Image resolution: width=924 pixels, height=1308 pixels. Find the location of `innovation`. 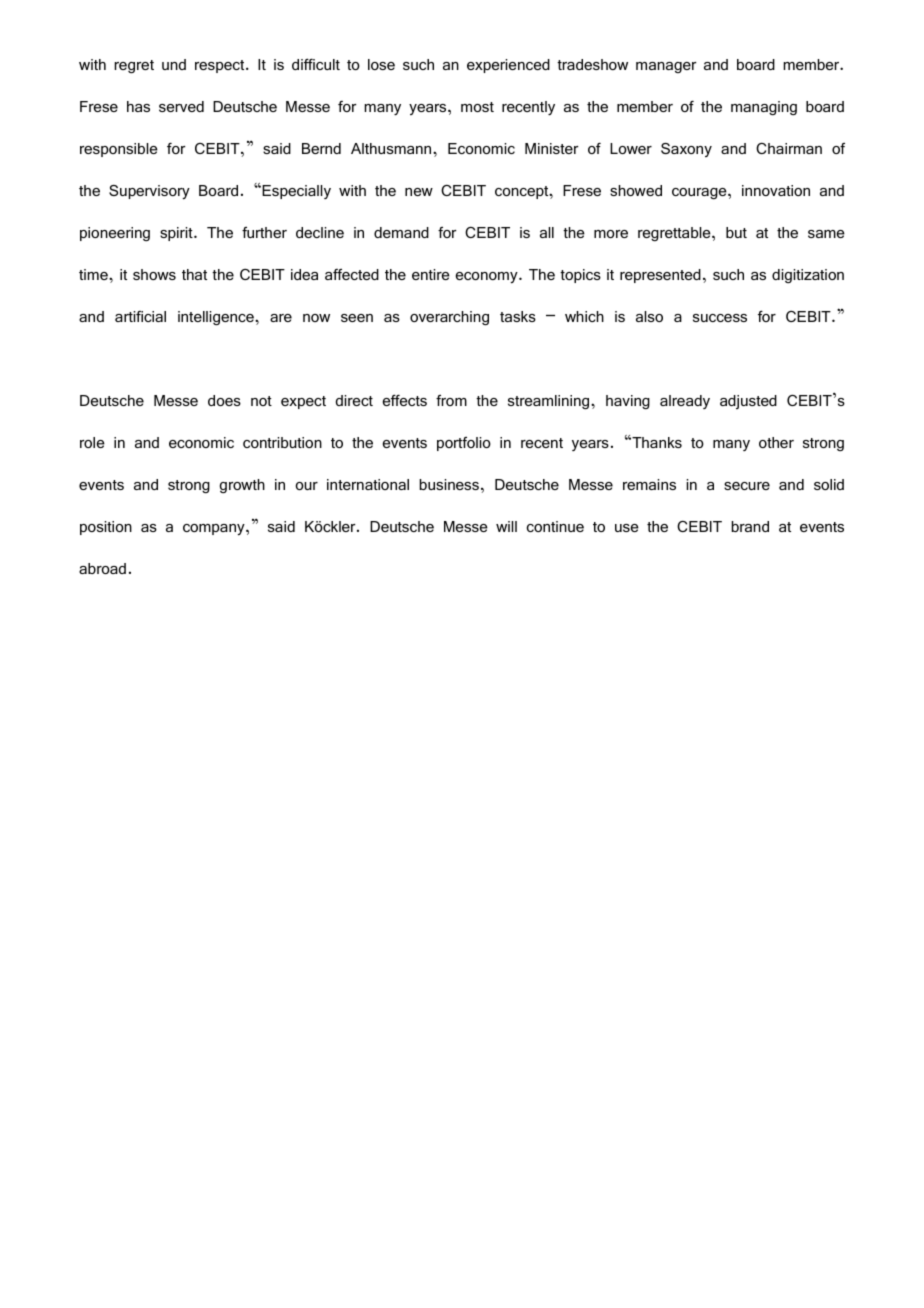

innovation is located at coordinates (776, 190).
